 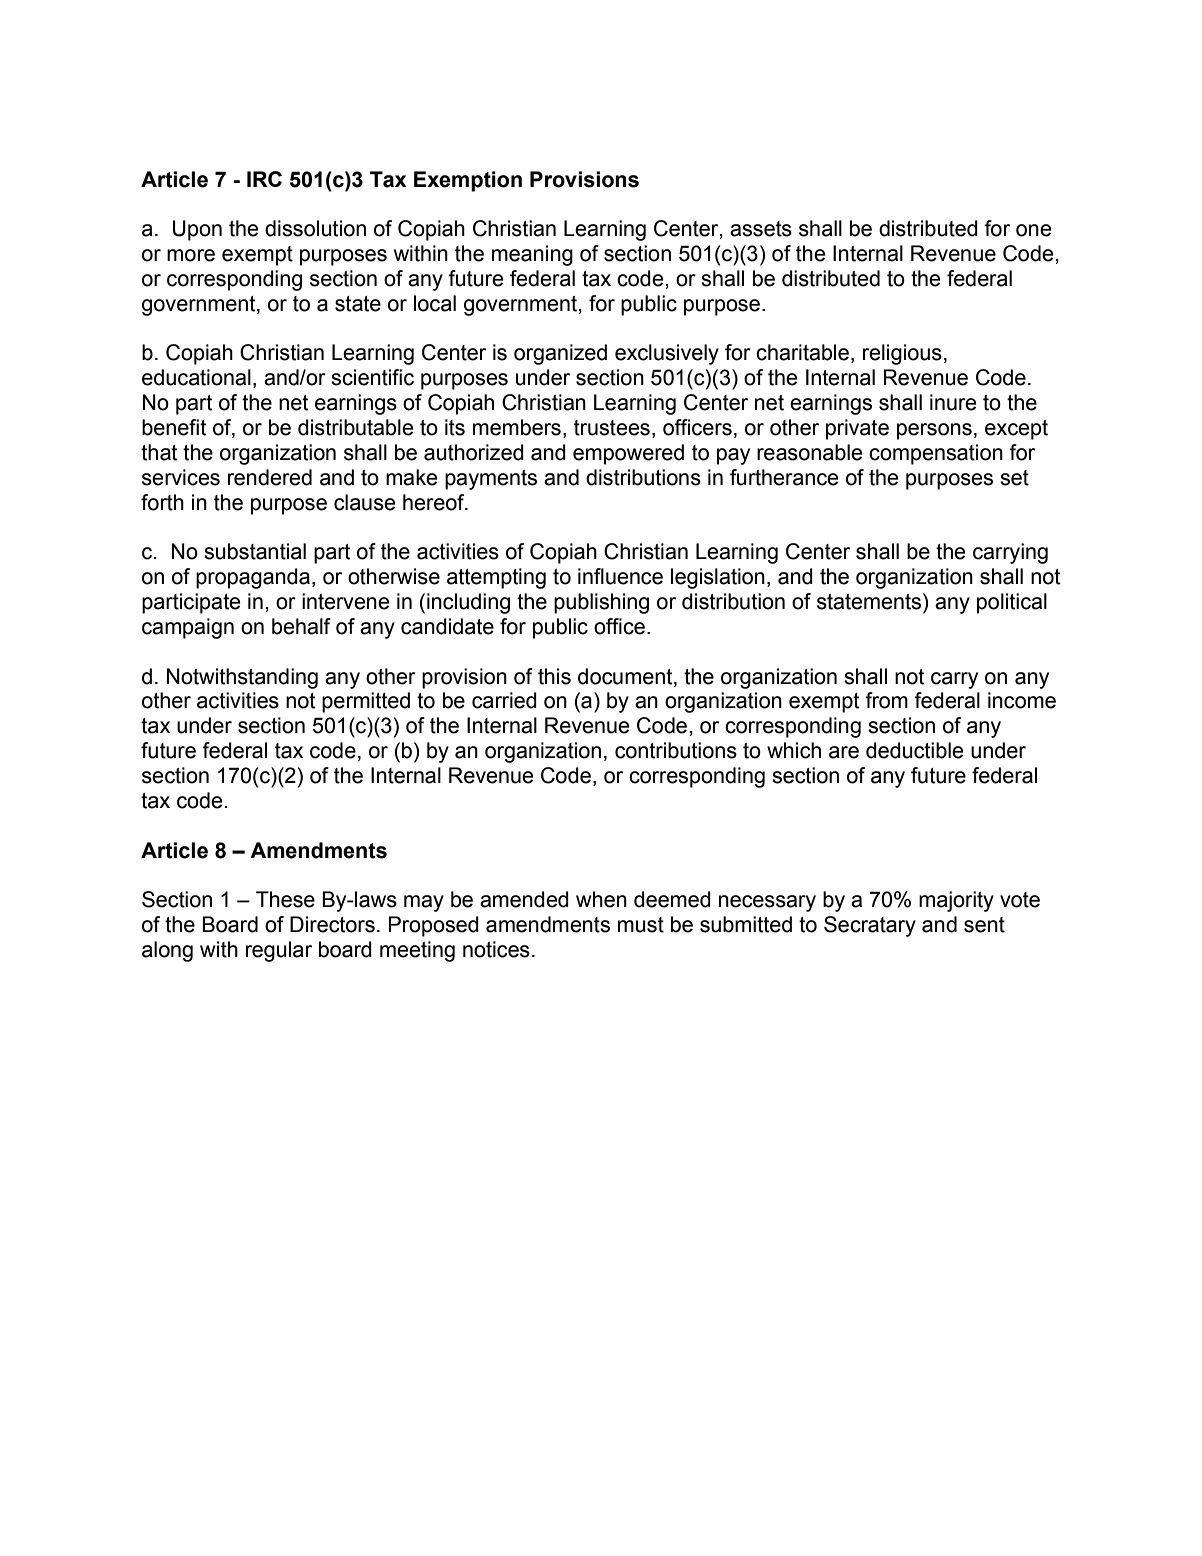 I want to click on organized, so click(x=560, y=354).
